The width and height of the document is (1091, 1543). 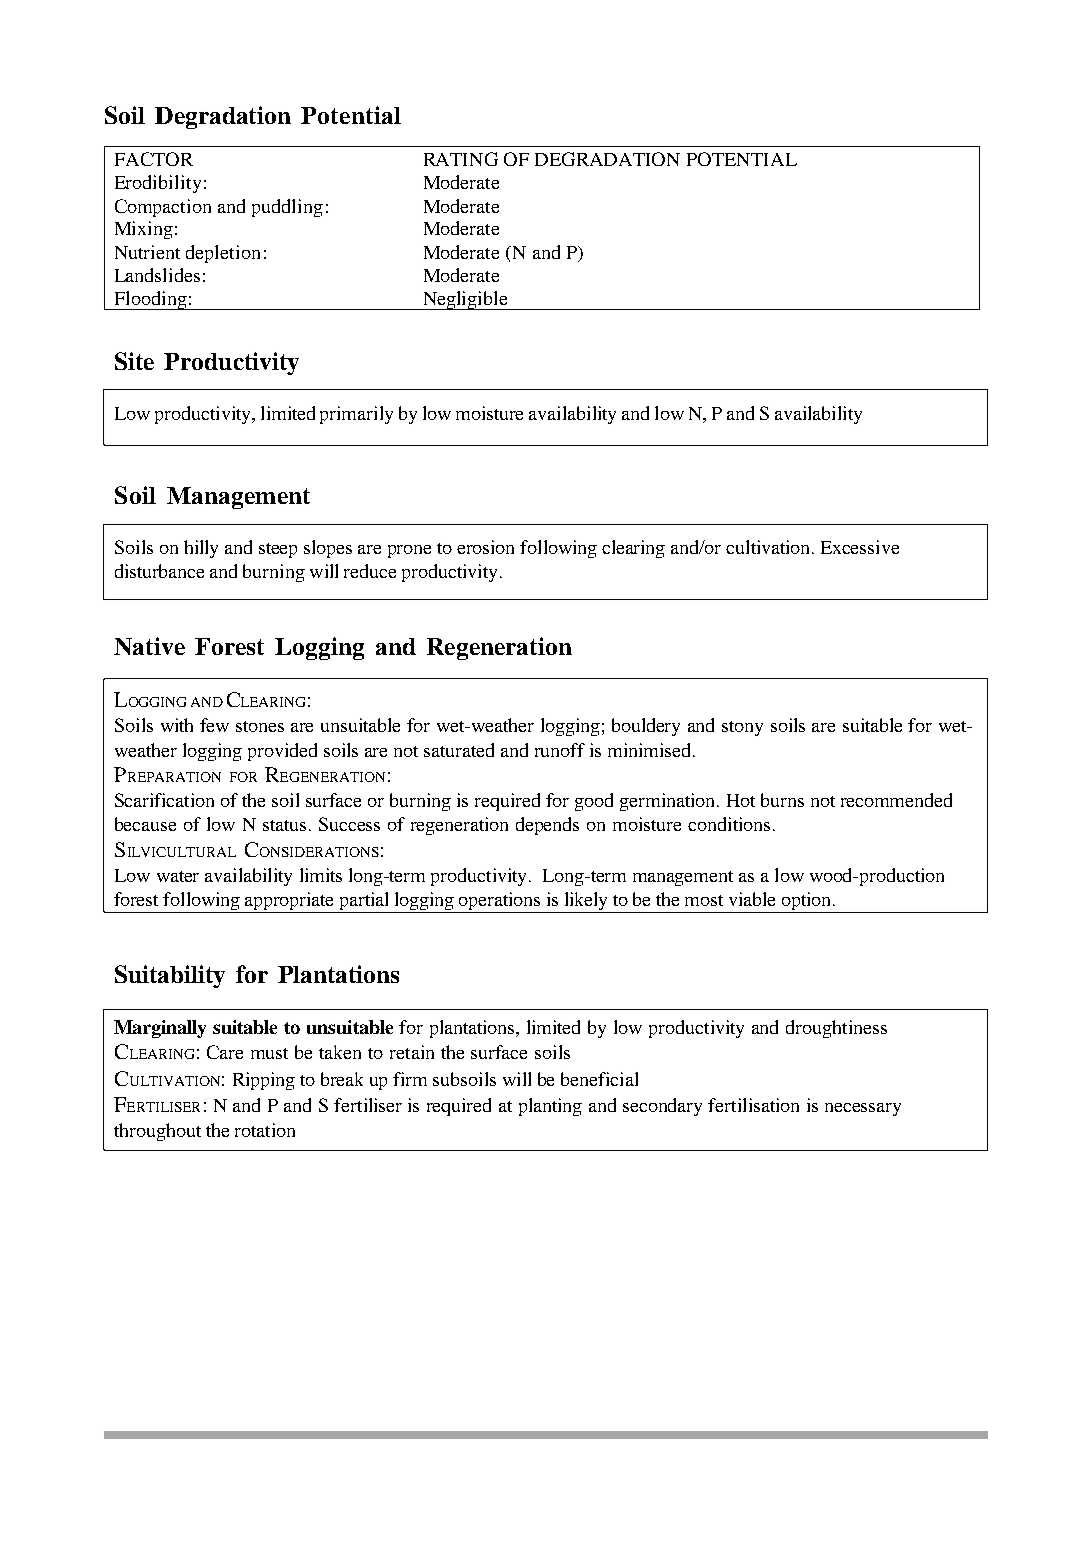 I want to click on primarily, so click(x=356, y=415).
